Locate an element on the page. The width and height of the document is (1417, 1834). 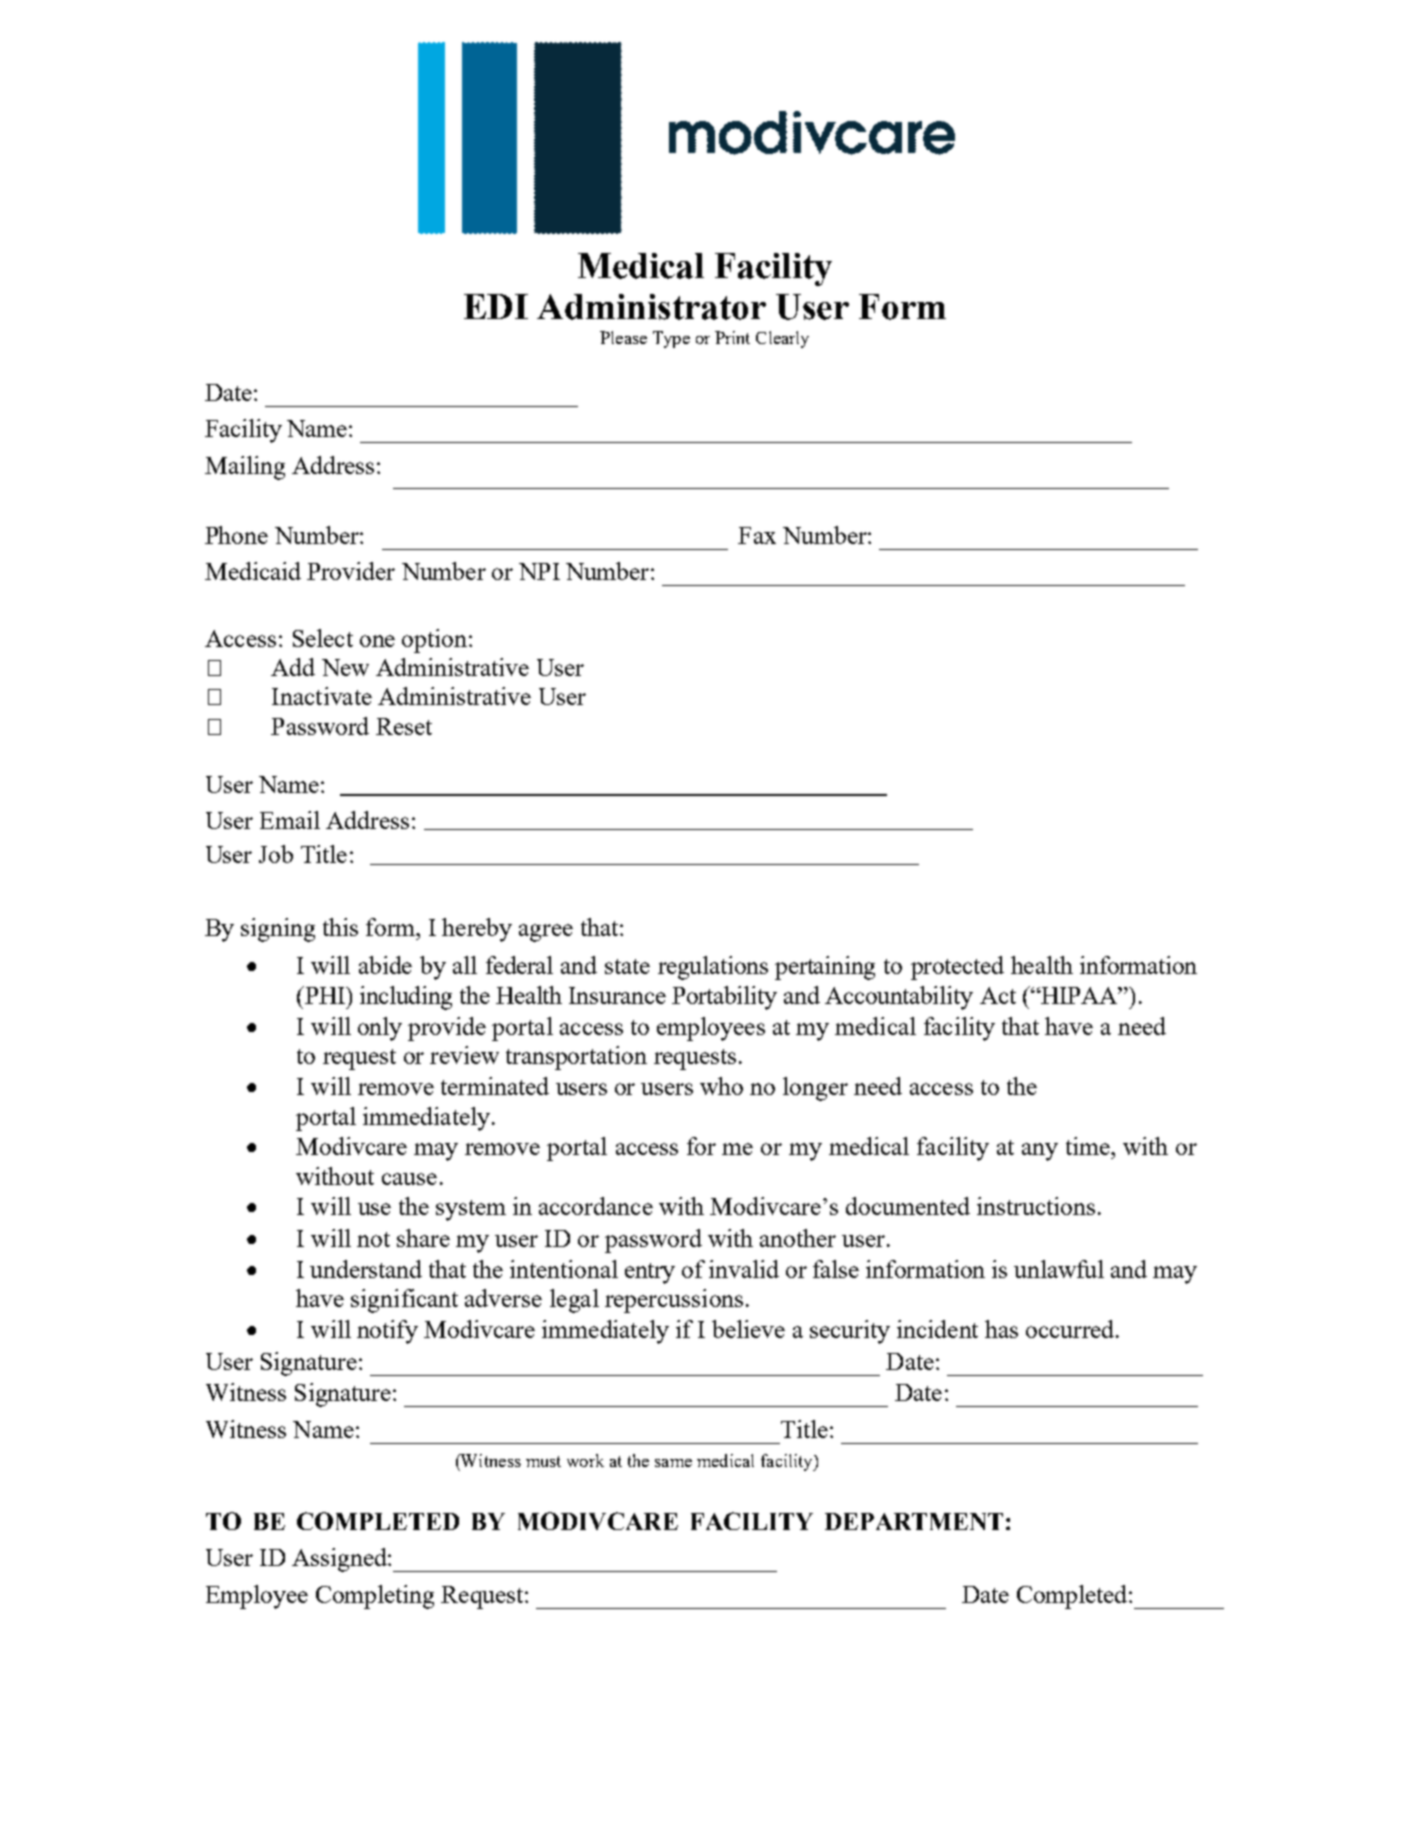
Type is located at coordinates (671, 339).
